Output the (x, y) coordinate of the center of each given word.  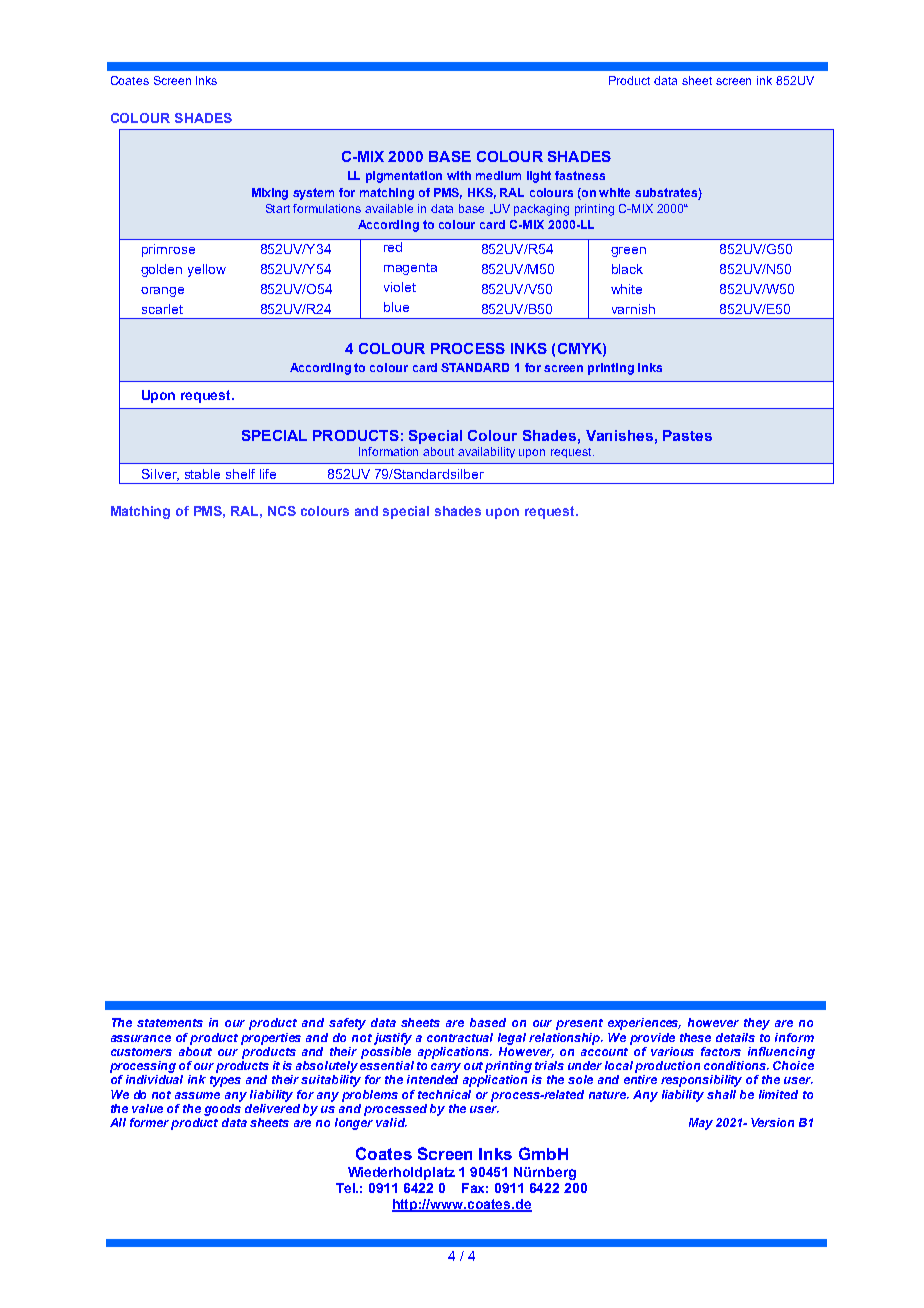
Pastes (687, 435)
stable (202, 474)
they (757, 1024)
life (268, 474)
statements (170, 1023)
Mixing (270, 194)
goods (222, 1110)
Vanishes (619, 435)
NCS (282, 511)
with (459, 175)
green (628, 252)
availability (486, 452)
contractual (460, 1037)
